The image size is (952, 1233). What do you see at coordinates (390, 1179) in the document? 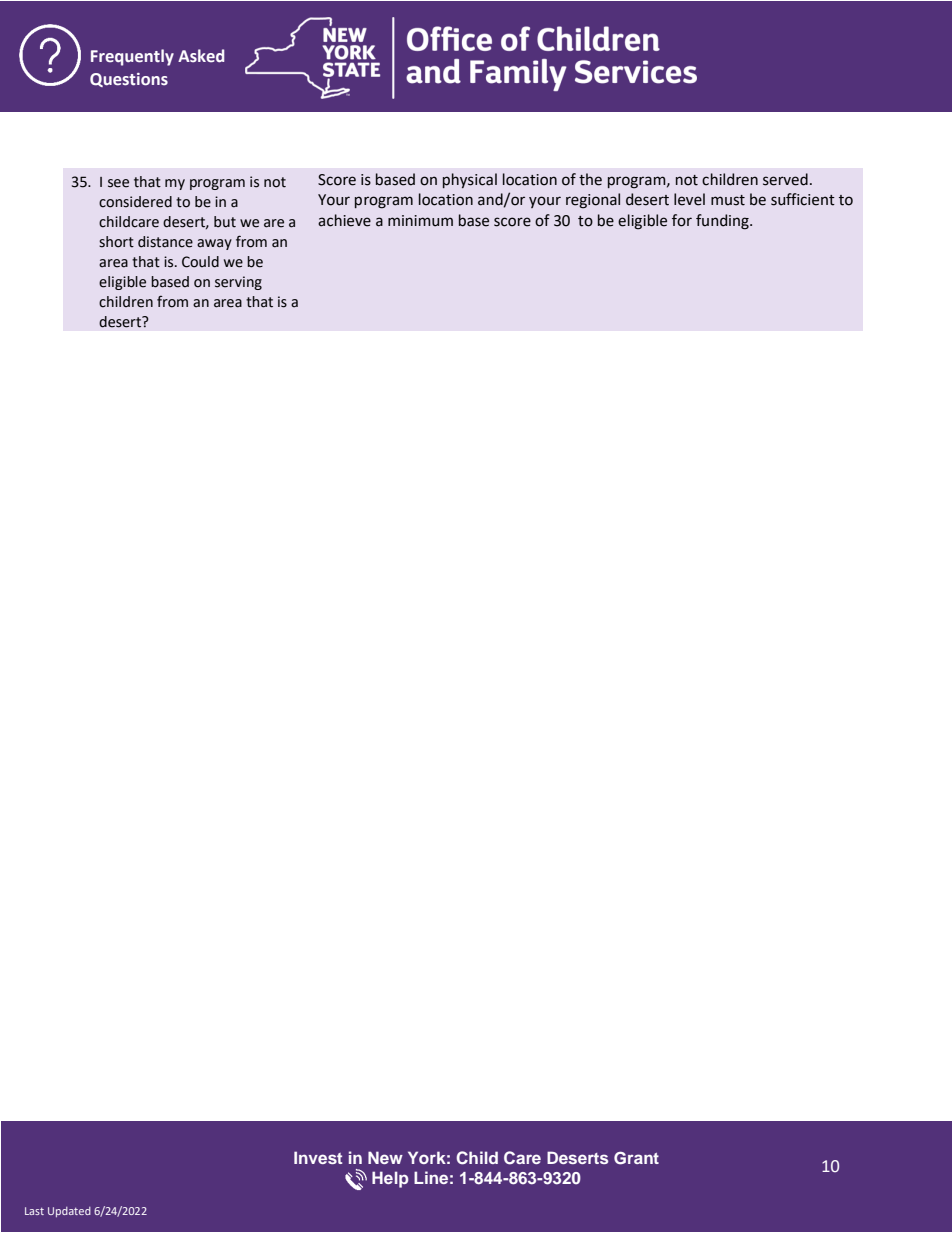
I see `Help` at bounding box center [390, 1179].
